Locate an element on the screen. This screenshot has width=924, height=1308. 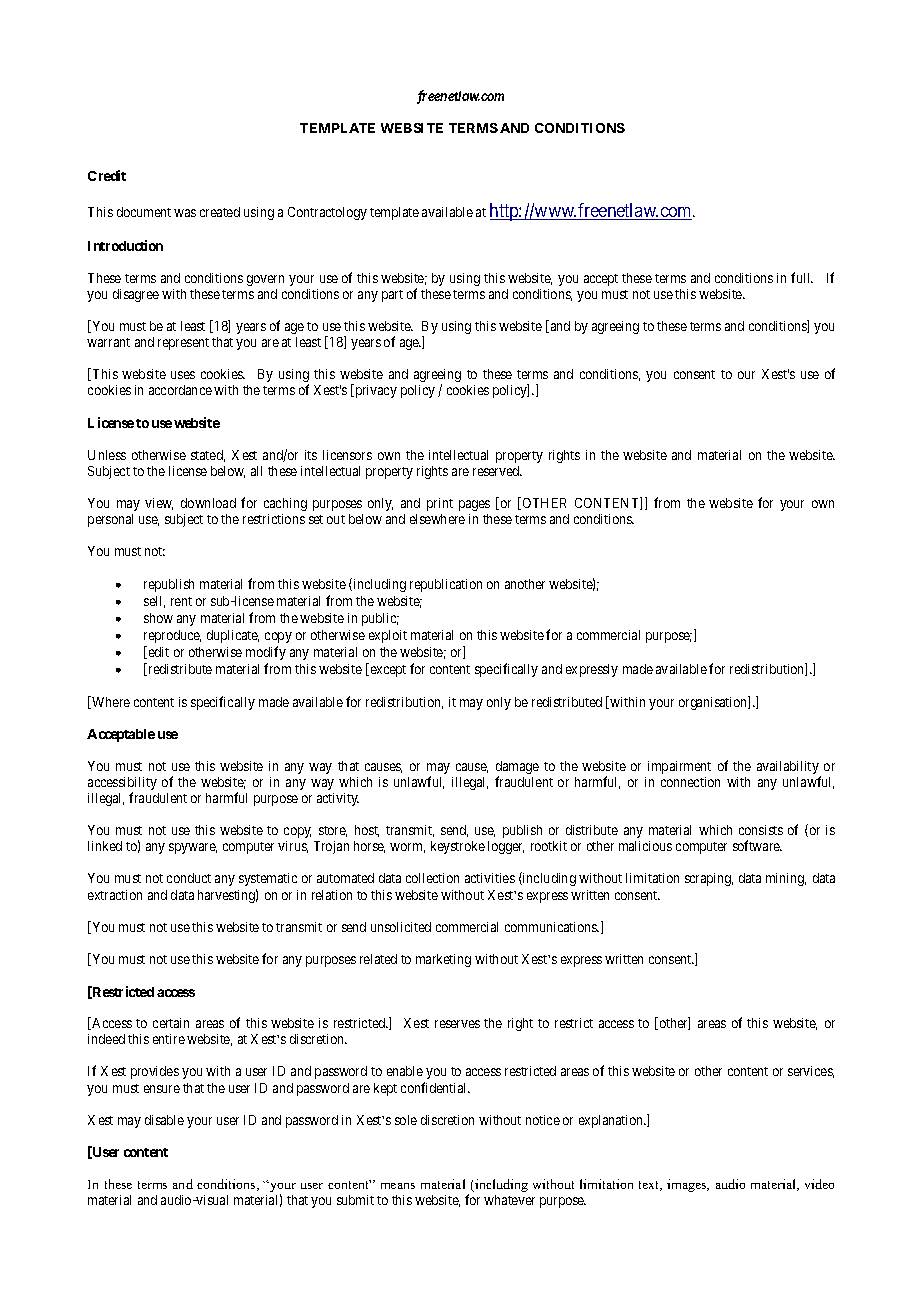
part is located at coordinates (392, 296).
